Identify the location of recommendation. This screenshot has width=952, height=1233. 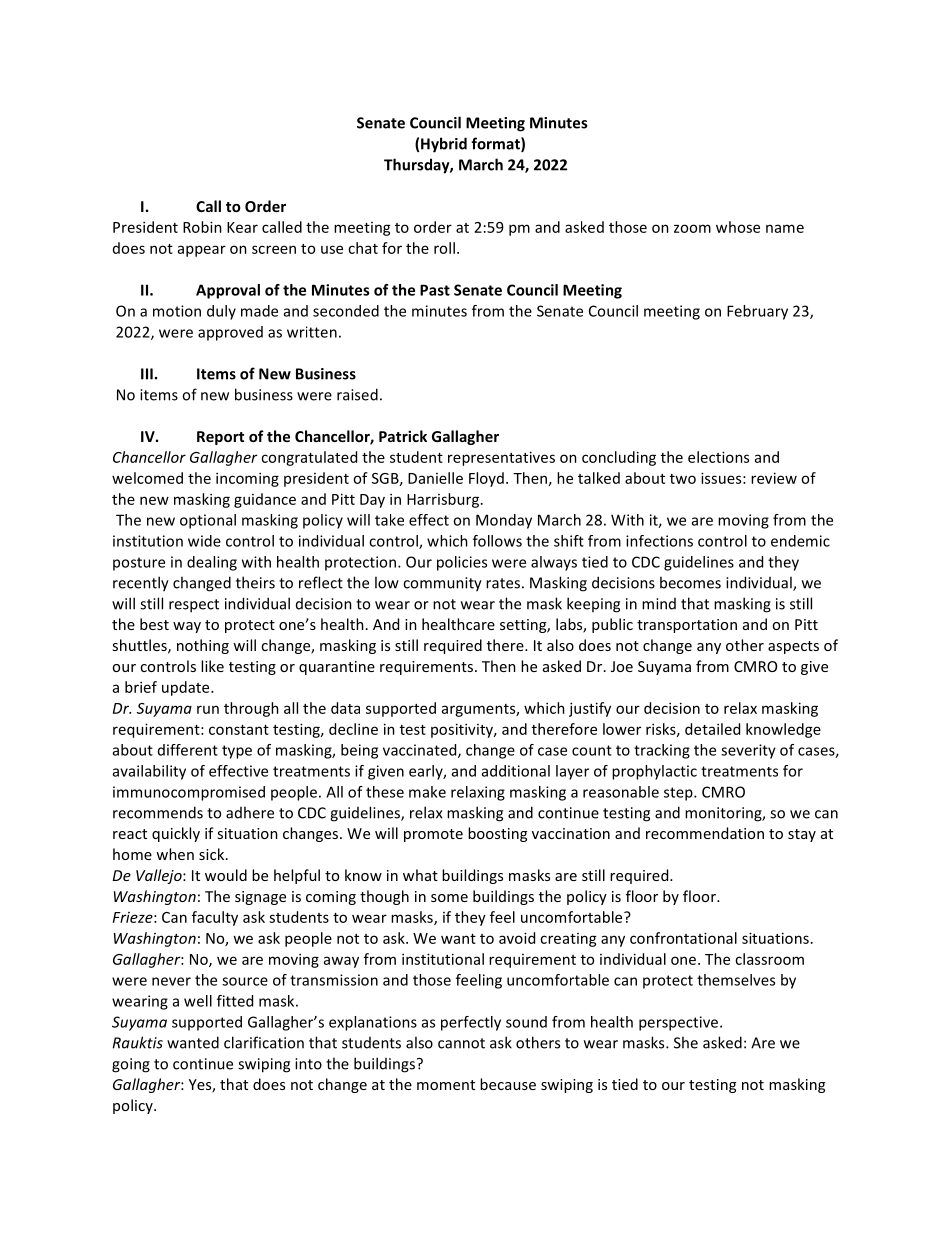
(705, 833).
